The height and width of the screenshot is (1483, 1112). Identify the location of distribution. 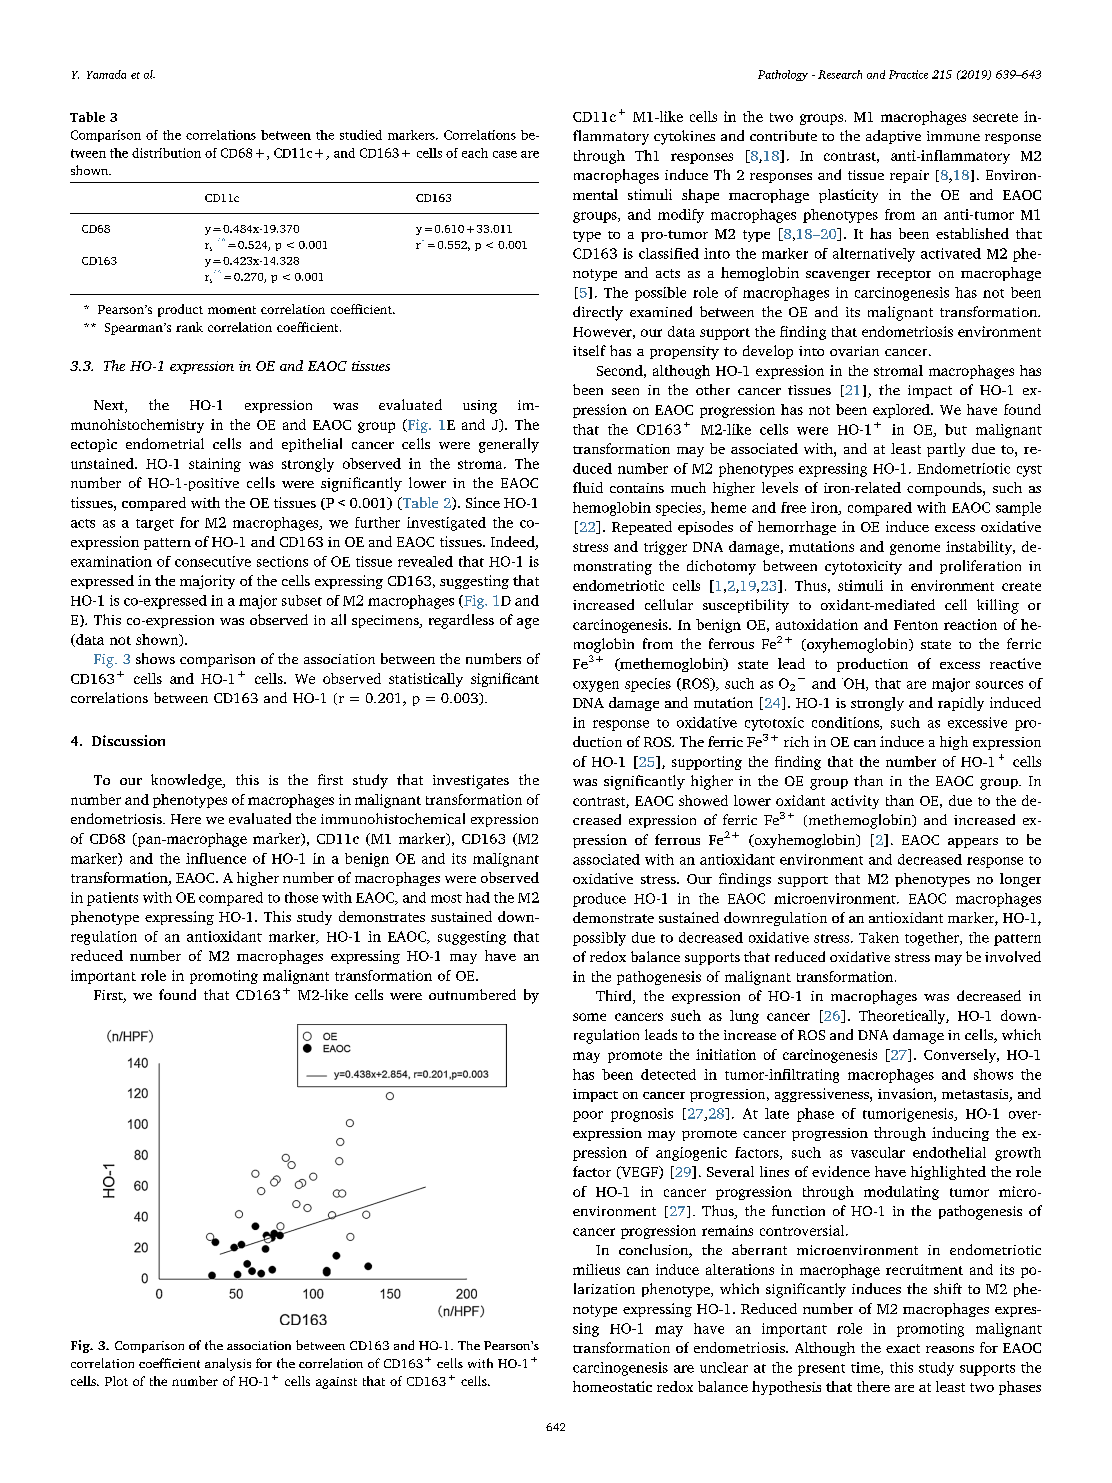
(166, 153).
